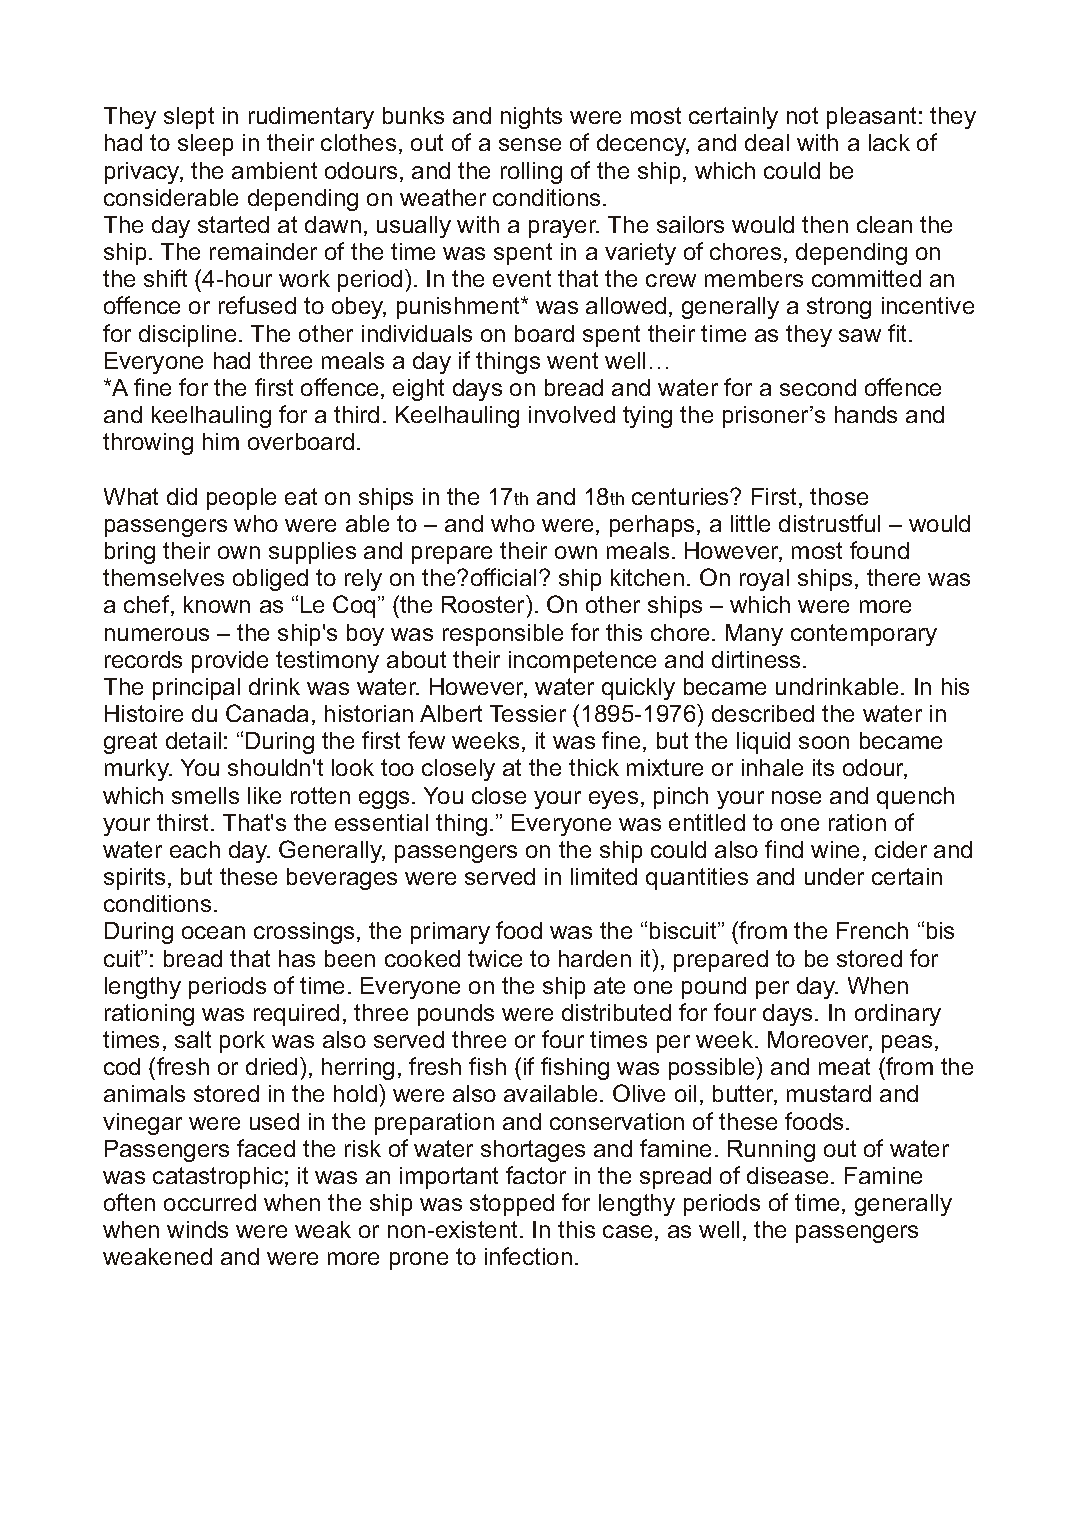 The height and width of the screenshot is (1525, 1079). I want to click on limited, so click(604, 876).
